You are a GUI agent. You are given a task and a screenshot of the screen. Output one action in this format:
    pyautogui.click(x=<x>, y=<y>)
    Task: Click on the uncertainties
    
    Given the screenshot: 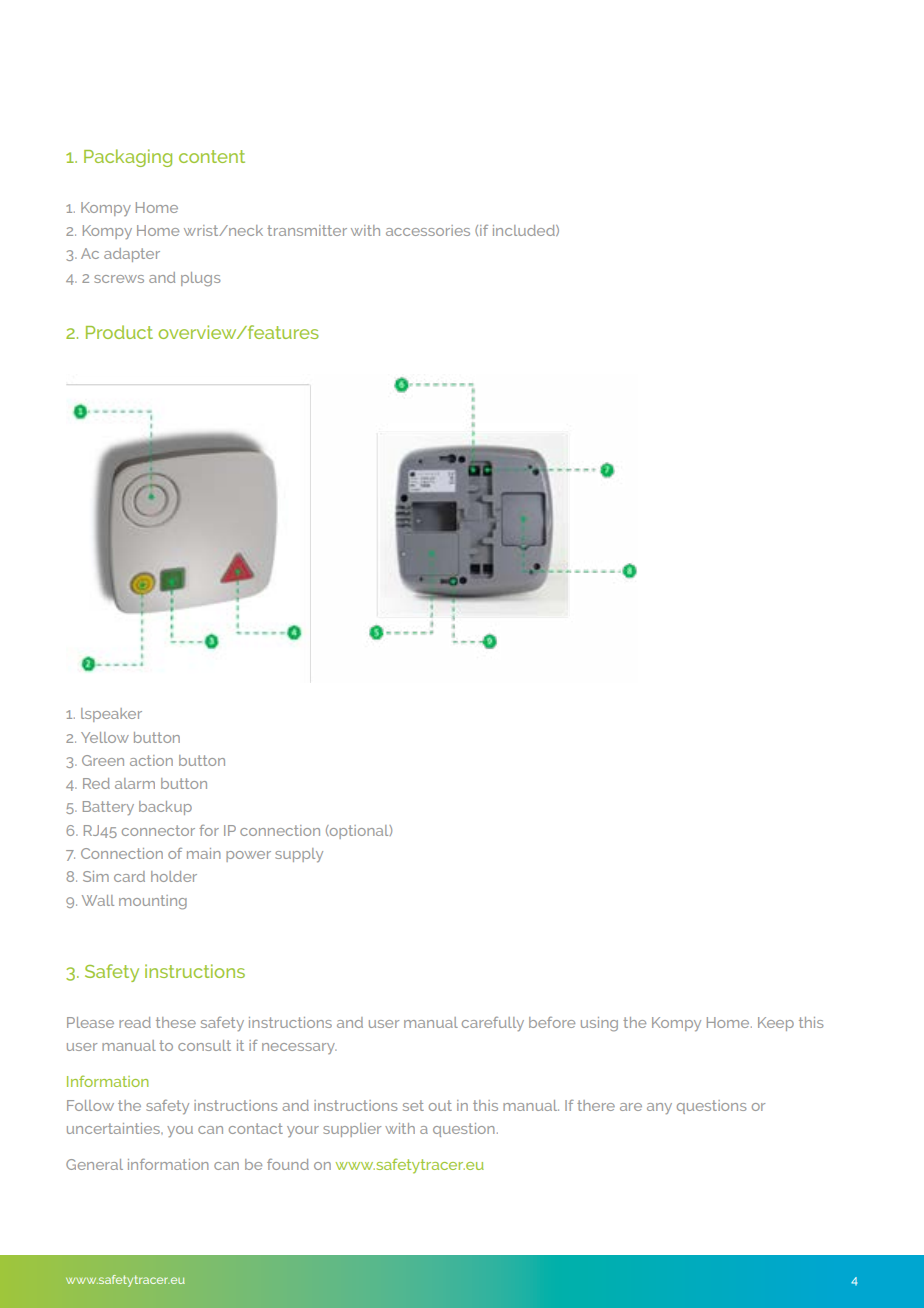 What is the action you would take?
    pyautogui.click(x=114, y=1128)
